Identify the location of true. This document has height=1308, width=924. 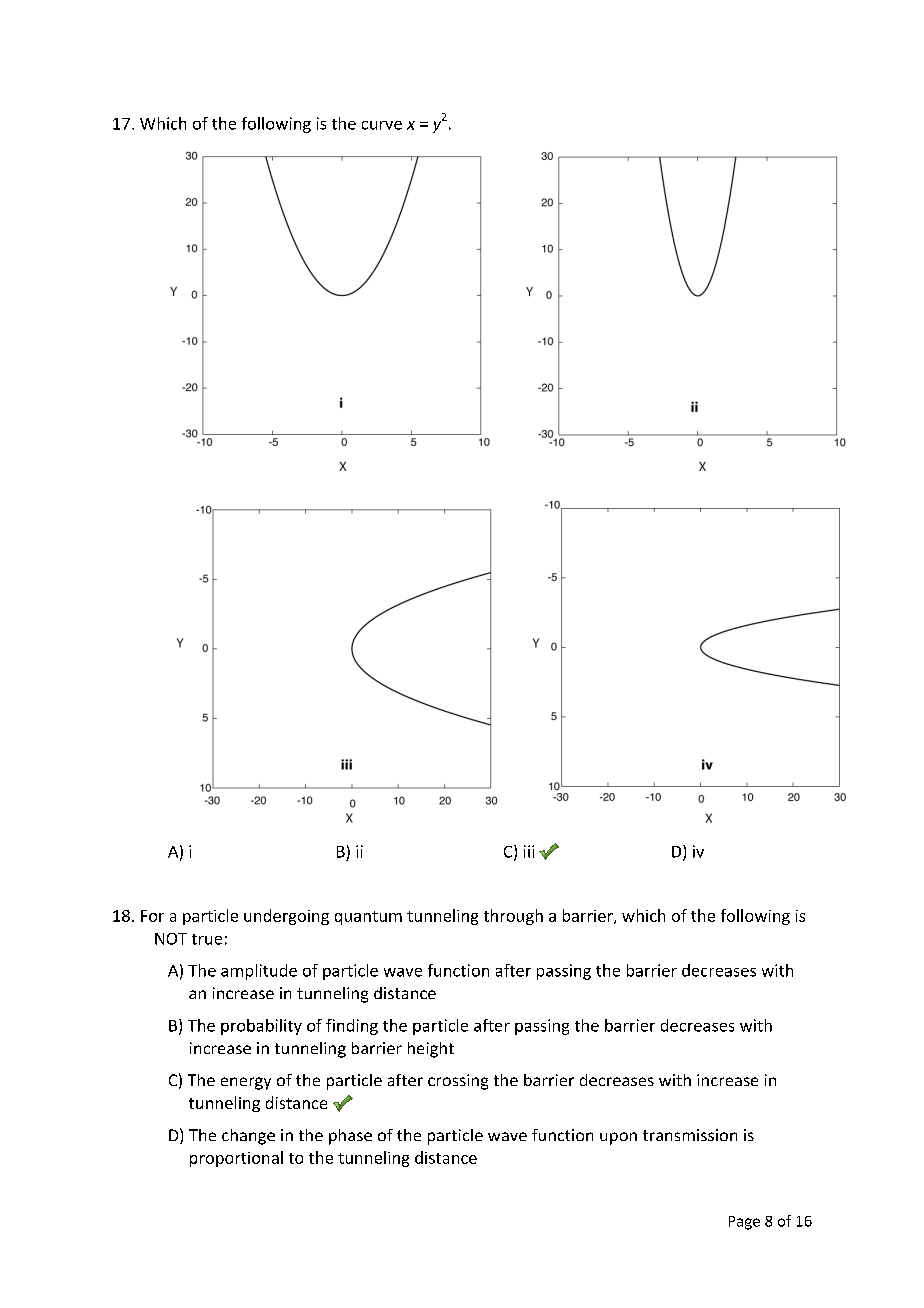
(207, 939).
